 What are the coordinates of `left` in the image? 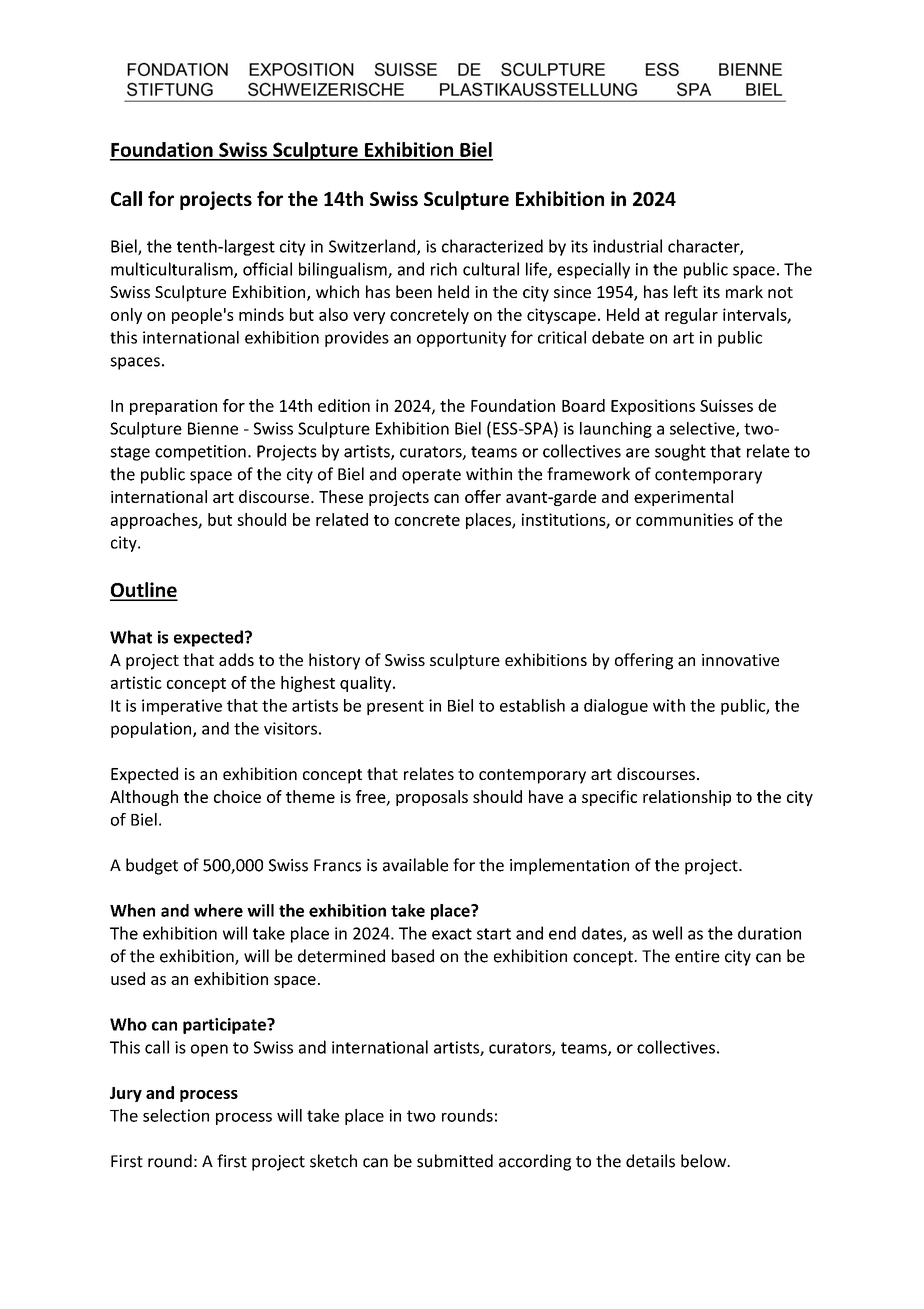 It's located at (686, 291).
